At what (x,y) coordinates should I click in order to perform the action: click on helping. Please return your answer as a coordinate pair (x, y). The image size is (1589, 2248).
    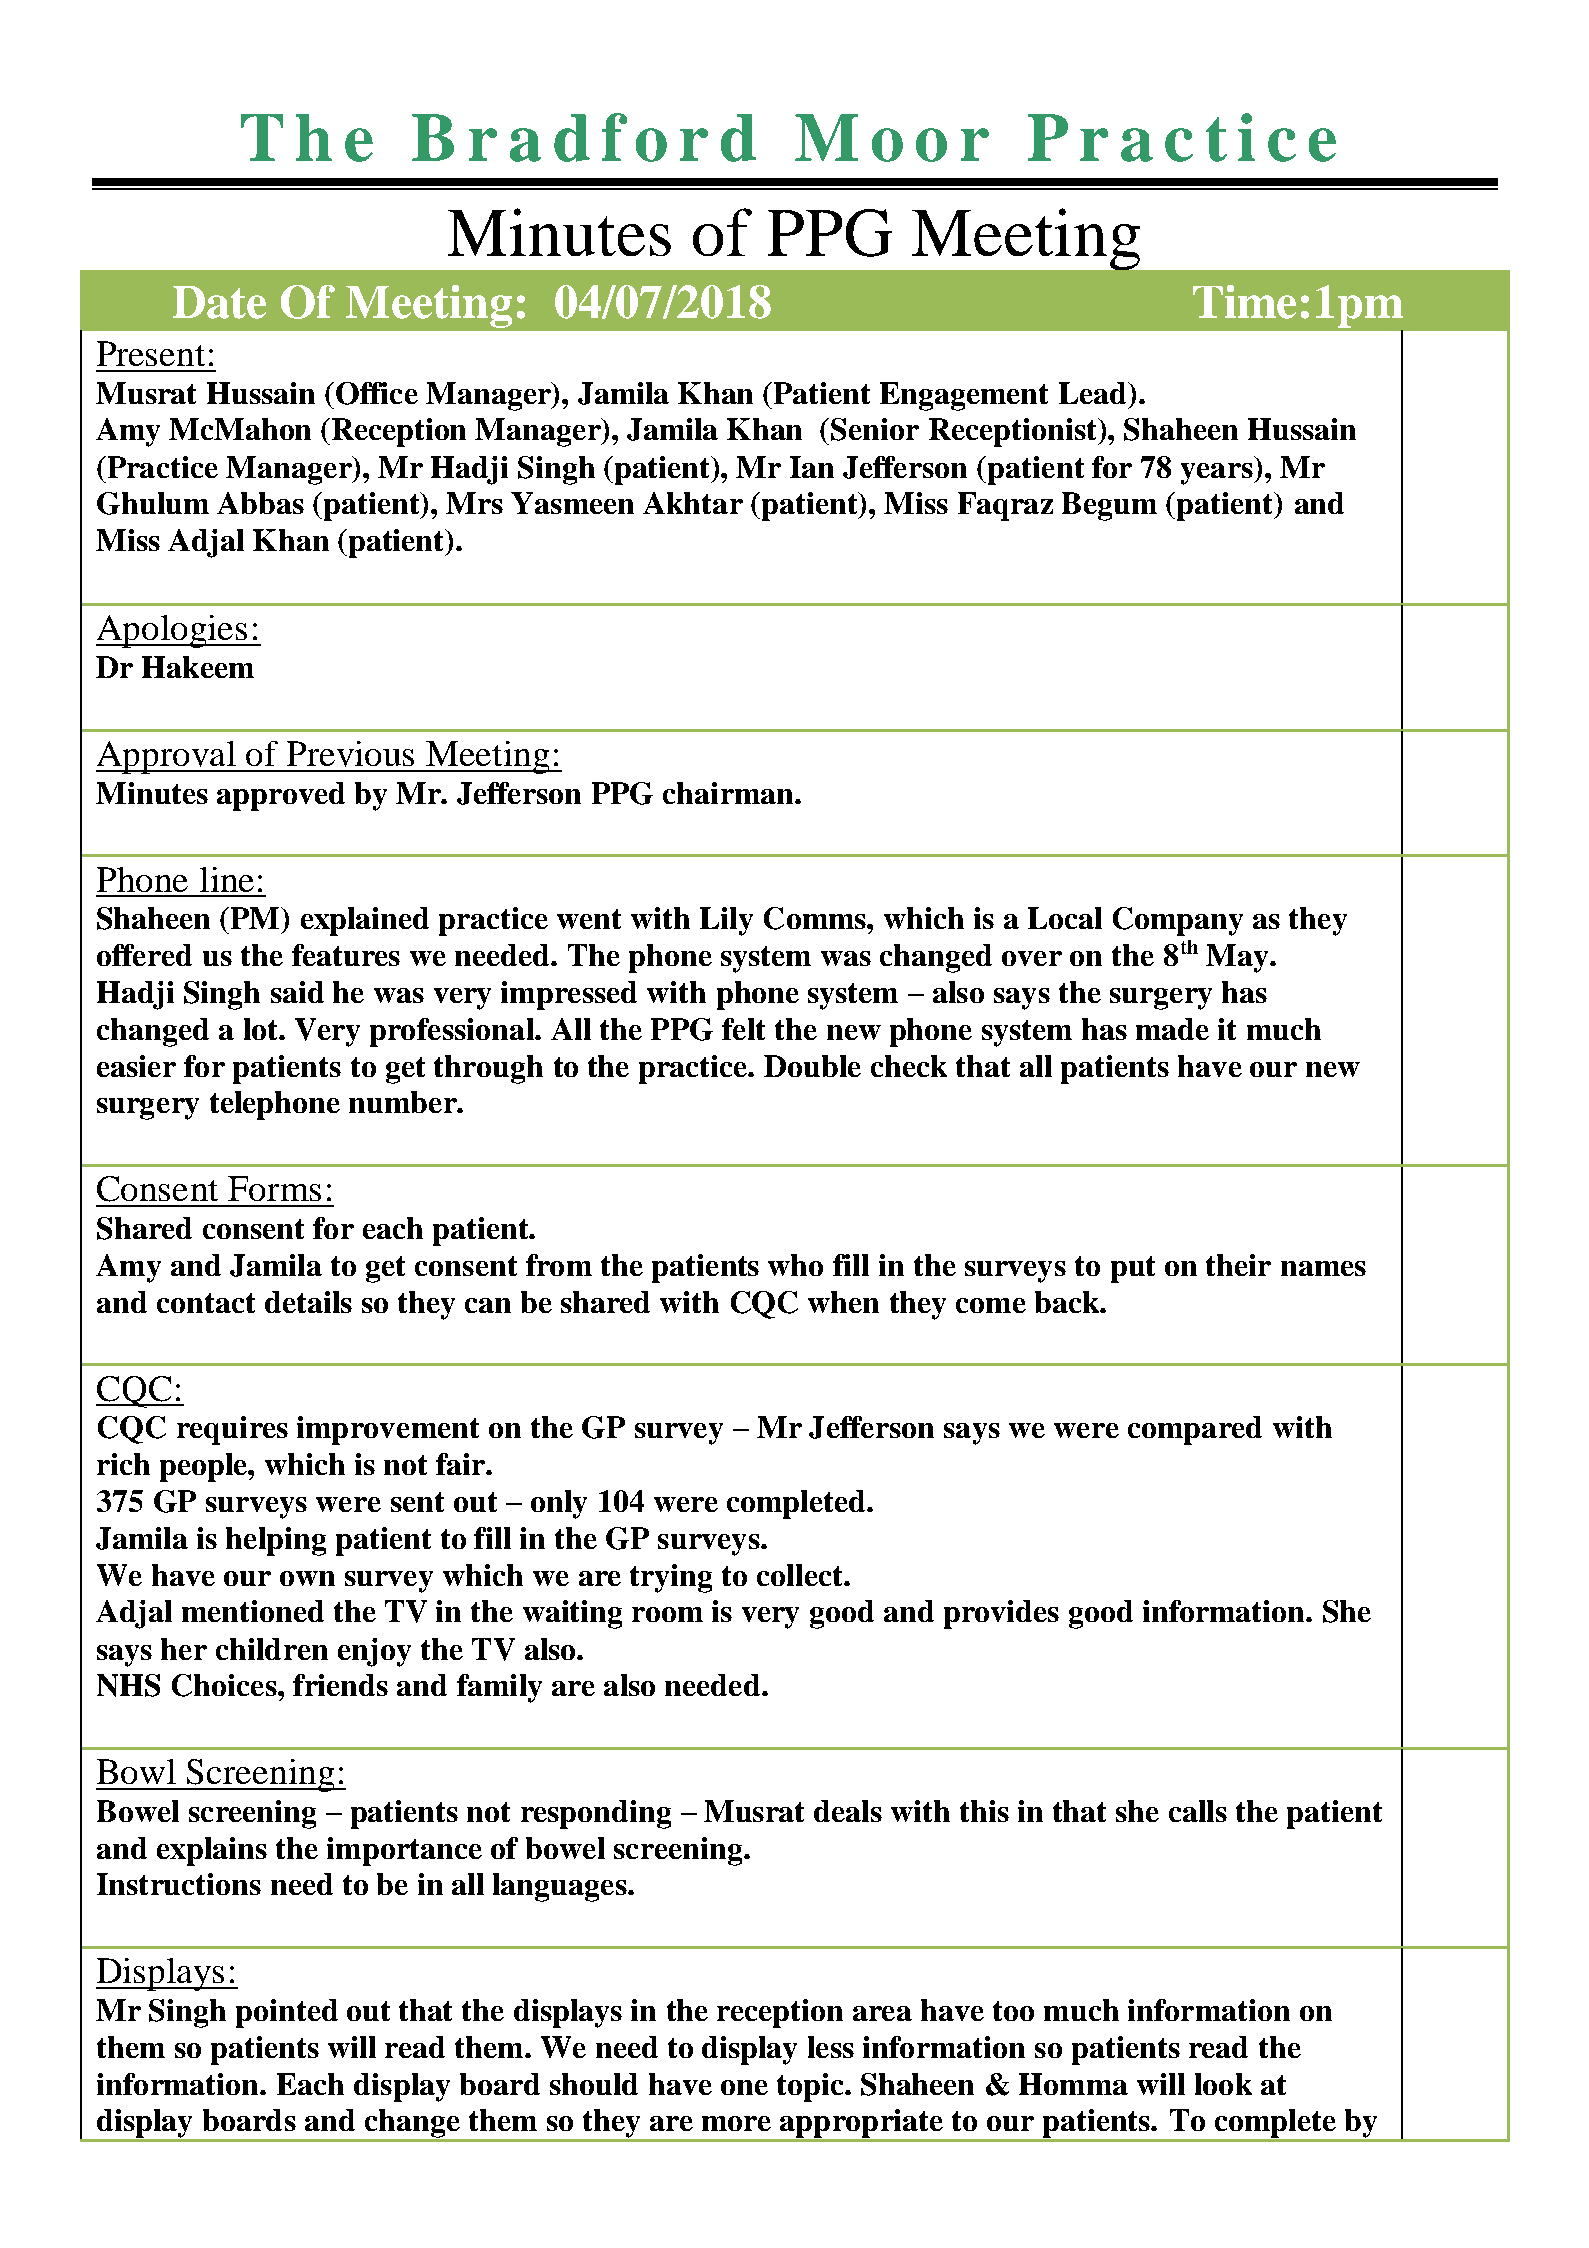
    Looking at the image, I should click on (276, 1541).
